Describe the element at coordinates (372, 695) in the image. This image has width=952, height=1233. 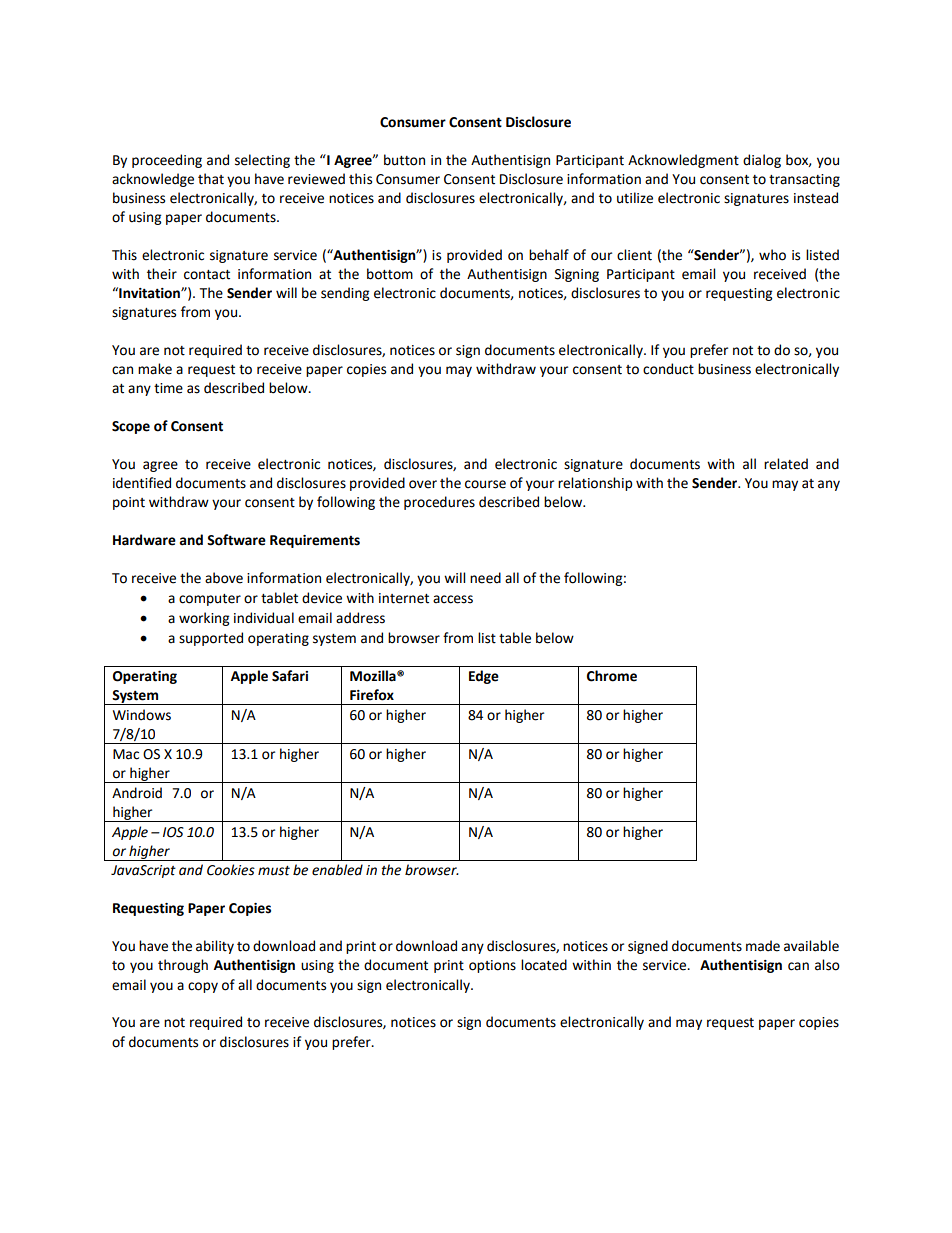
I see `Firefox` at that location.
